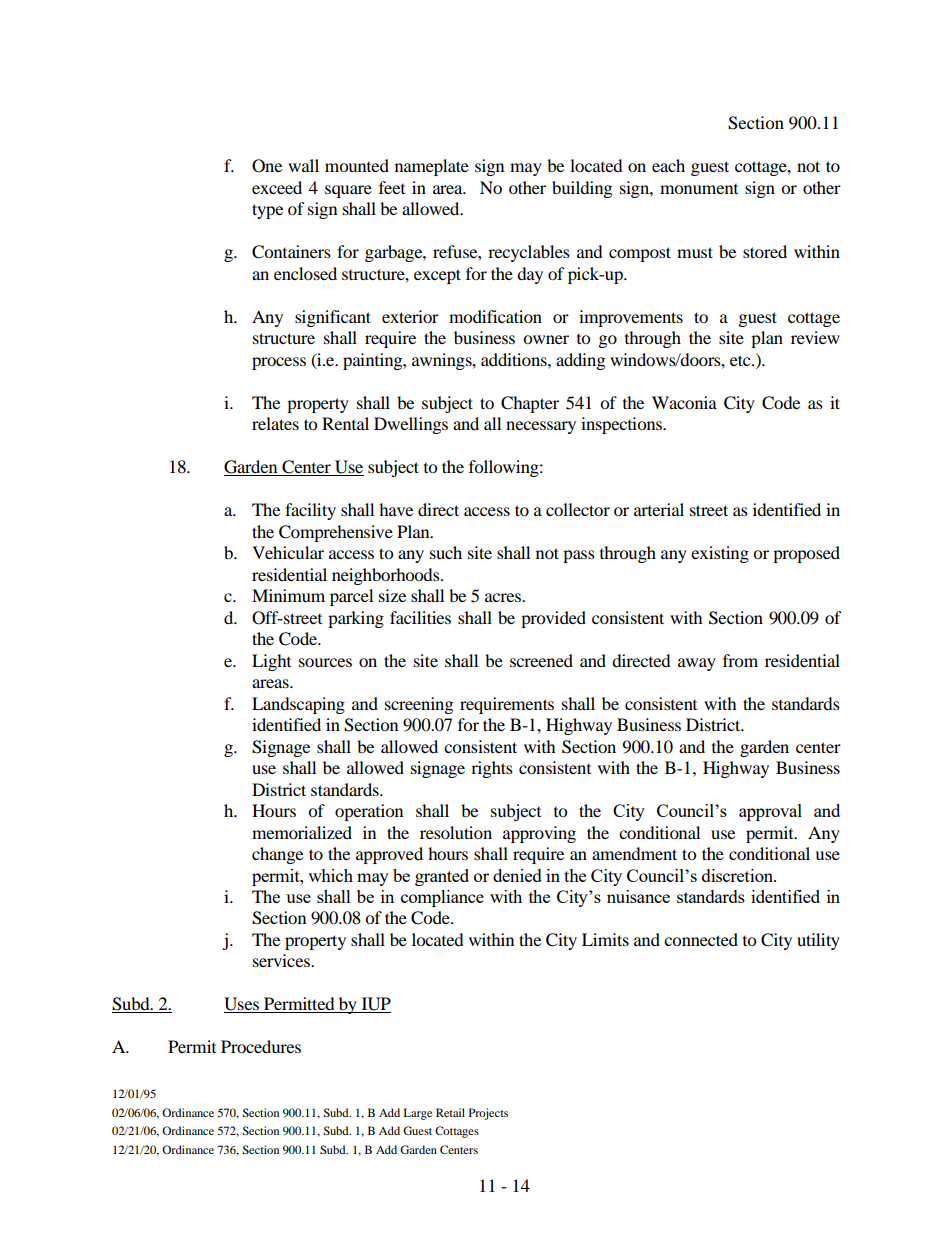  I want to click on building, so click(582, 189).
